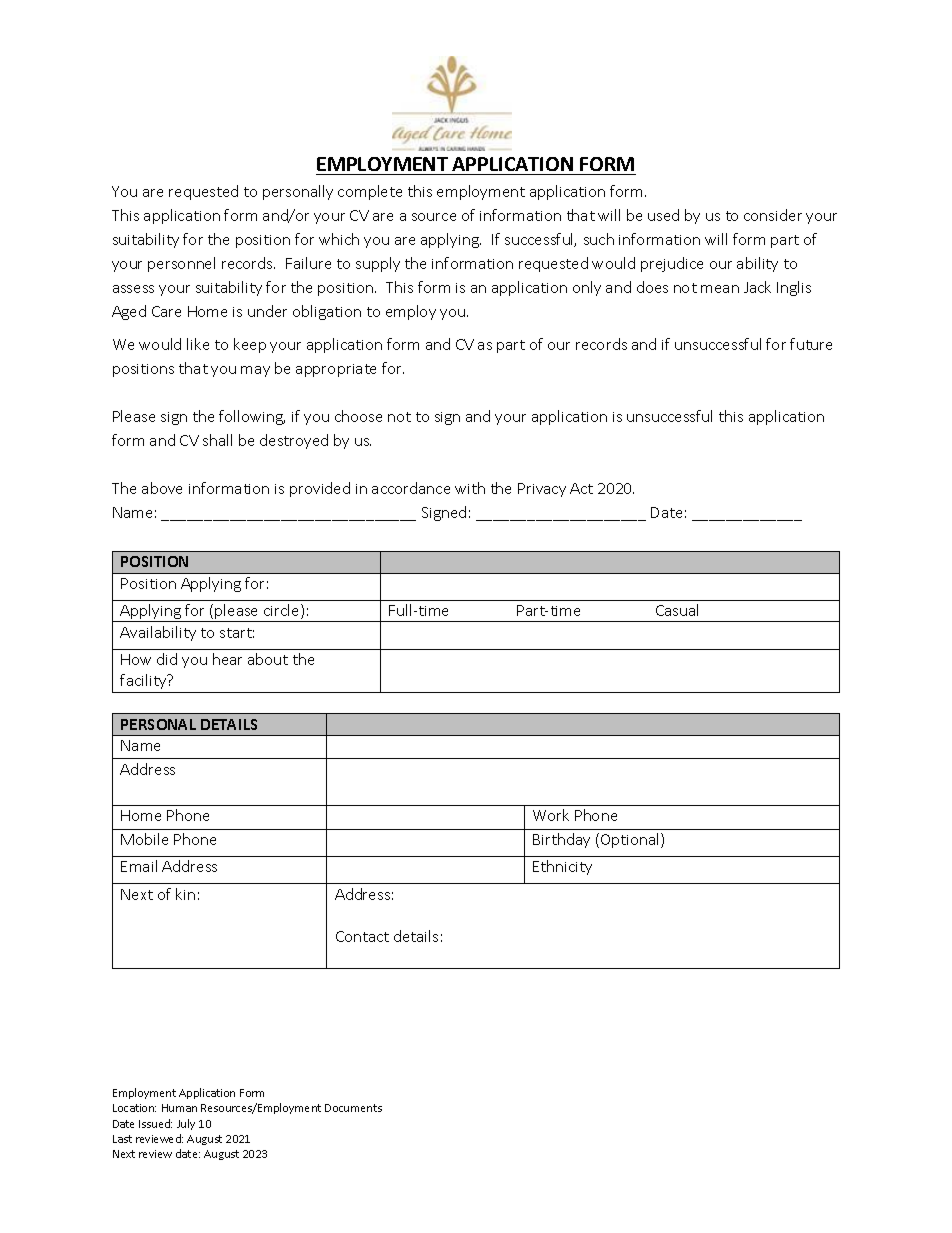 The height and width of the screenshot is (1233, 952). I want to click on Work, so click(551, 815).
